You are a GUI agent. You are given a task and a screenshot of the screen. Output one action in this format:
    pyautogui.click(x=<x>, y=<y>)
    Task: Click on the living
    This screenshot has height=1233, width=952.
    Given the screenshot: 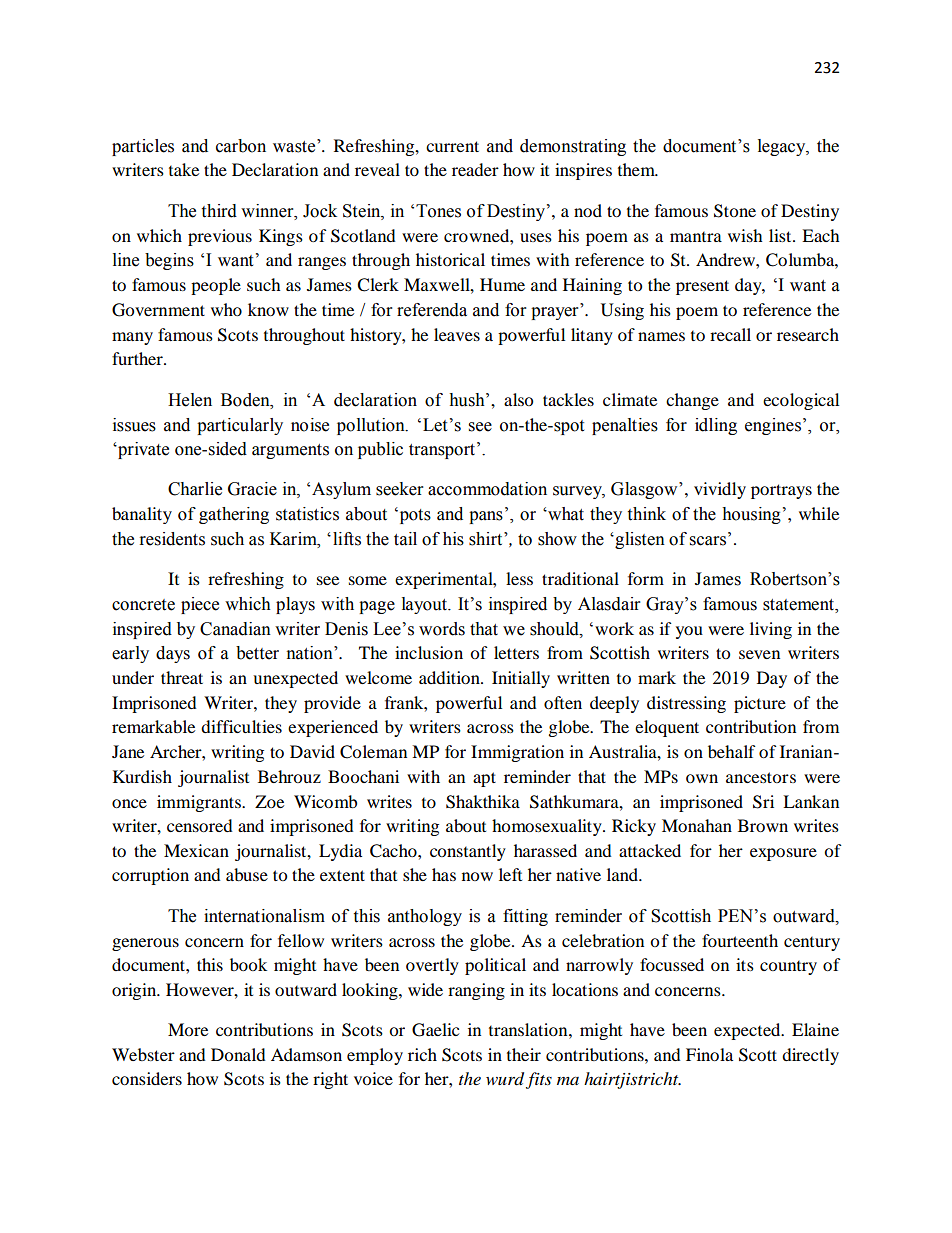 What is the action you would take?
    pyautogui.click(x=771, y=630)
